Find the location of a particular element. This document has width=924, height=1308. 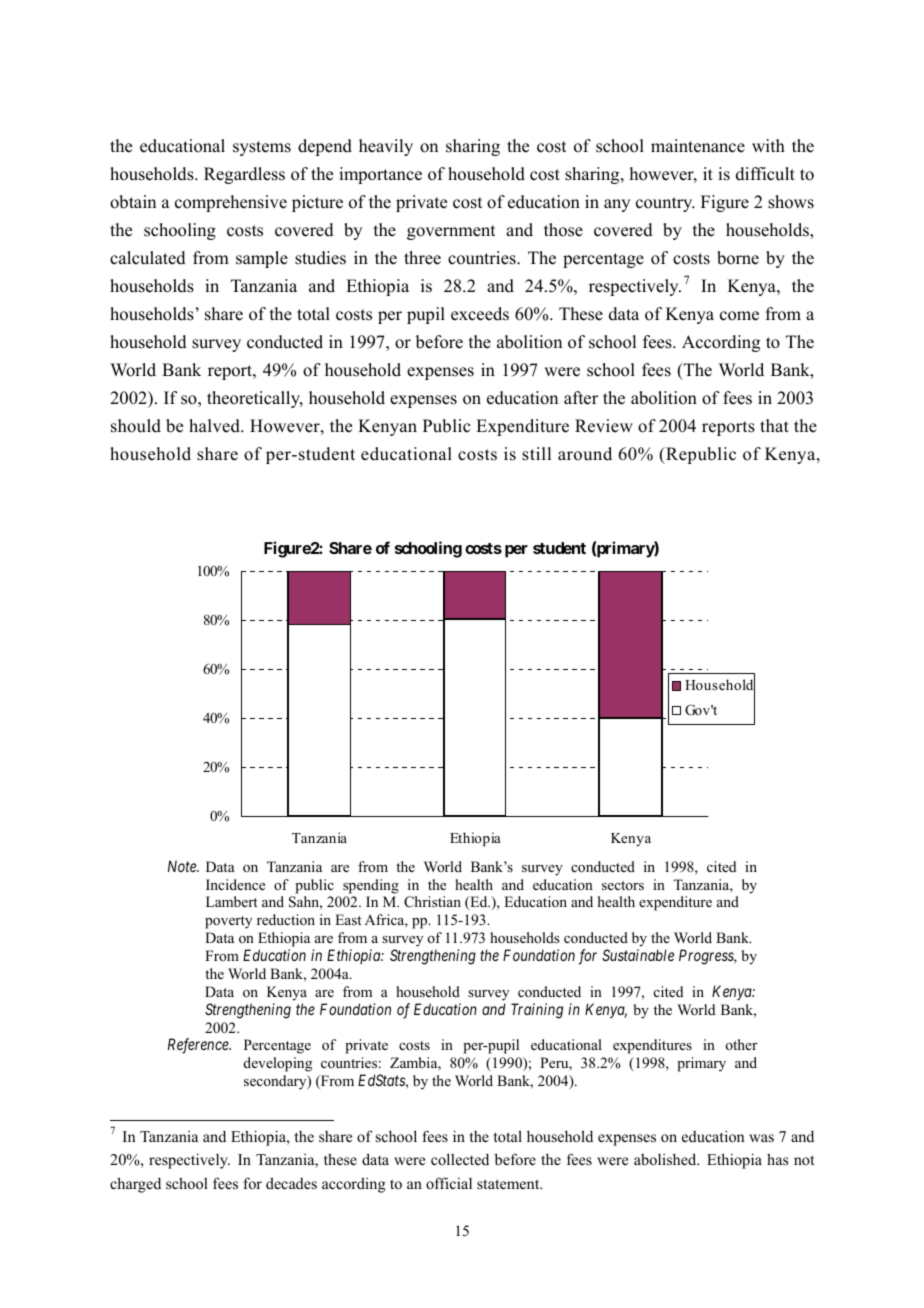

still is located at coordinates (536, 454).
